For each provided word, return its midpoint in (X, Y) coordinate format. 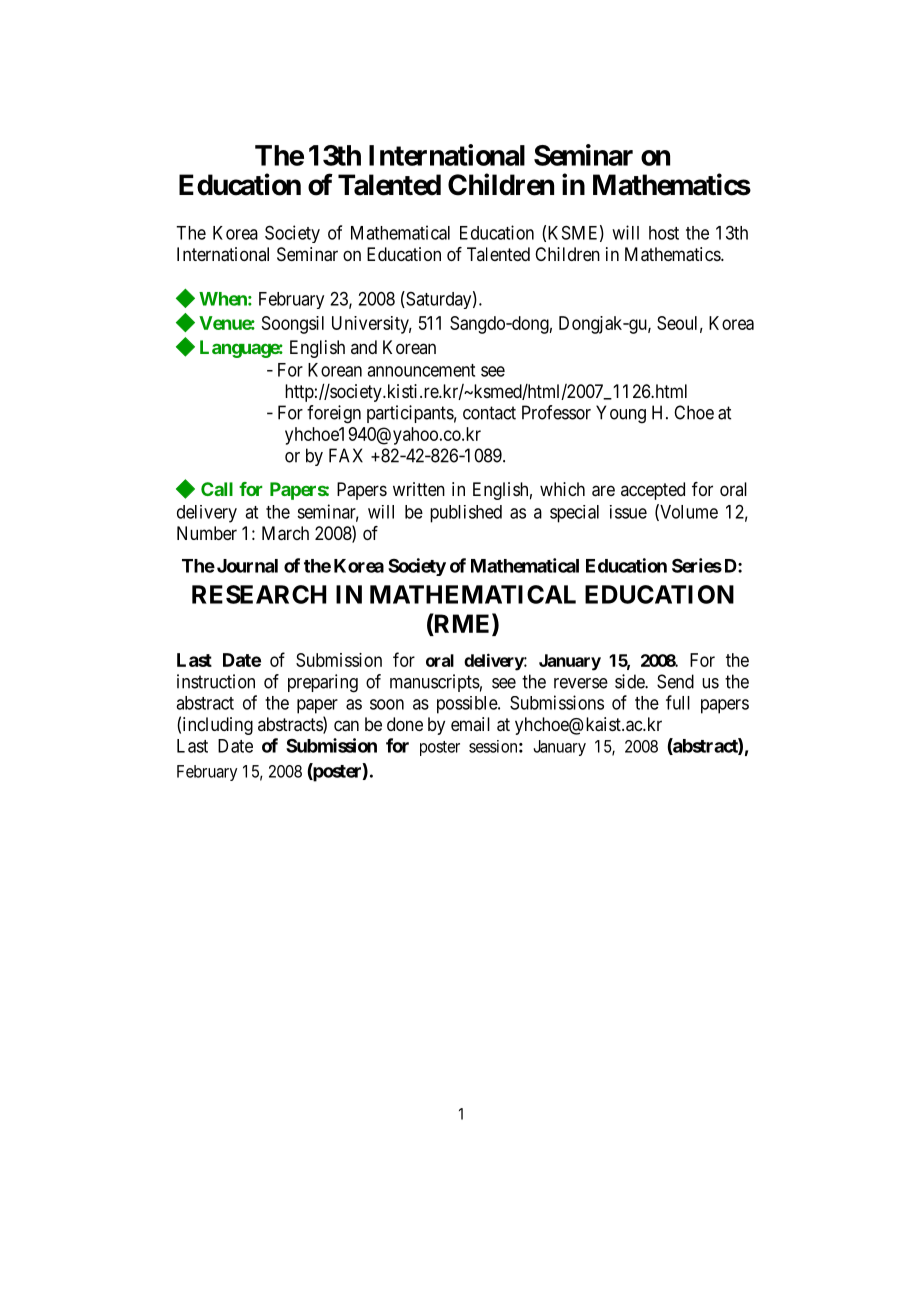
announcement (421, 370)
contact (489, 413)
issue (628, 512)
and (364, 347)
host (664, 233)
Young (621, 414)
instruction (216, 681)
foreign (334, 414)
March (285, 533)
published (466, 514)
